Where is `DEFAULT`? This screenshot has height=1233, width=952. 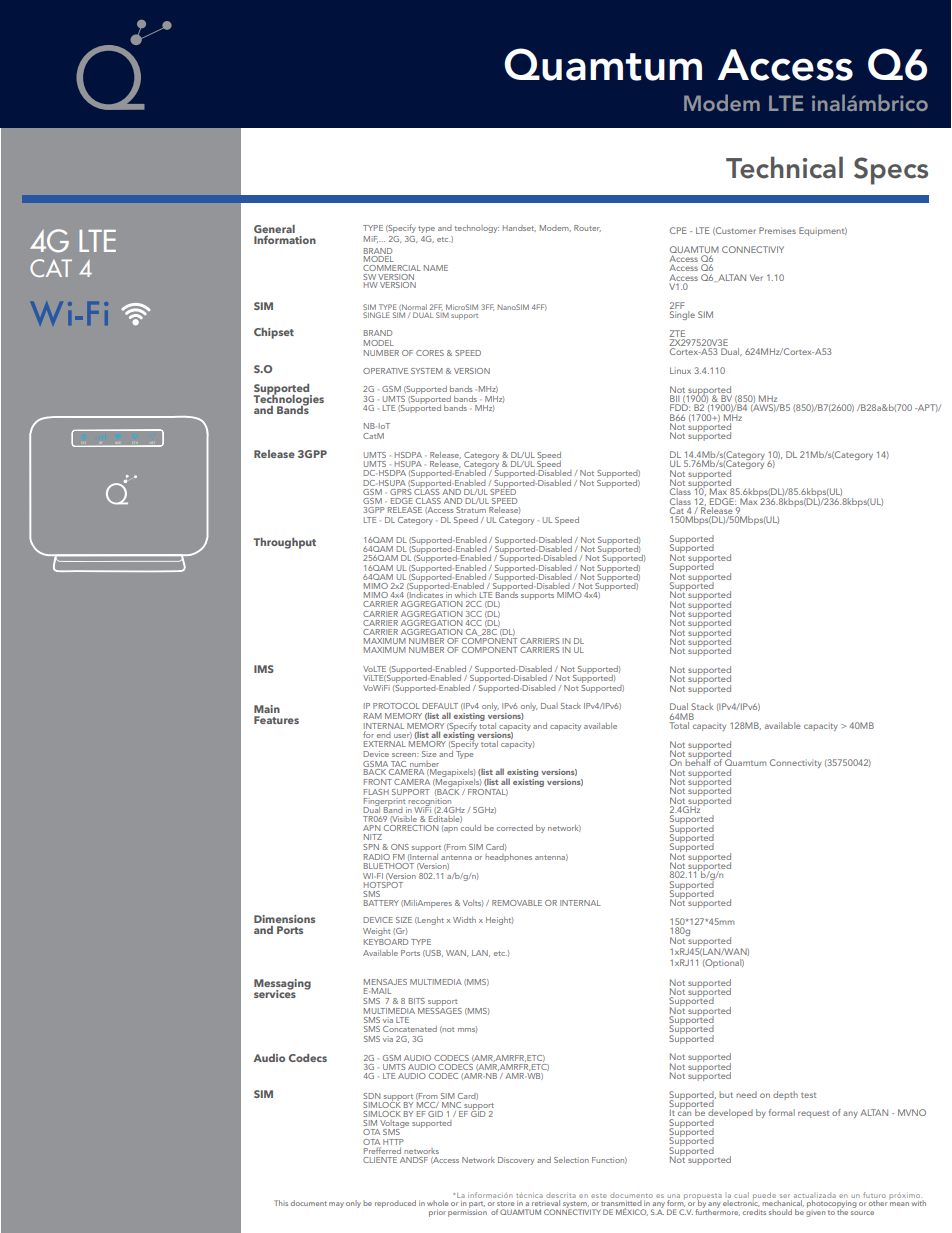 DEFAULT is located at coordinates (440, 706).
